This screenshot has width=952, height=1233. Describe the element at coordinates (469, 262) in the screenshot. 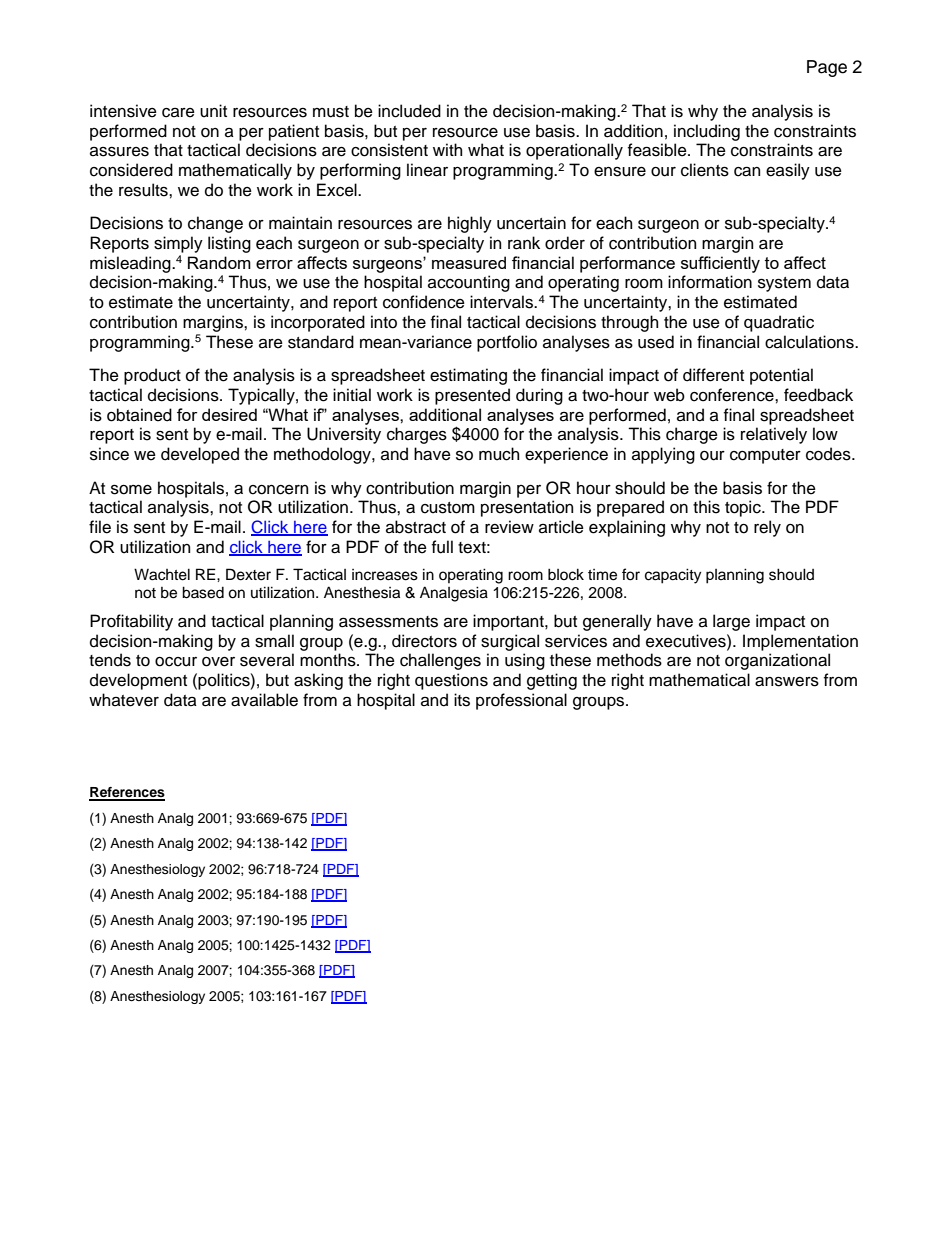

I see `measured` at that location.
